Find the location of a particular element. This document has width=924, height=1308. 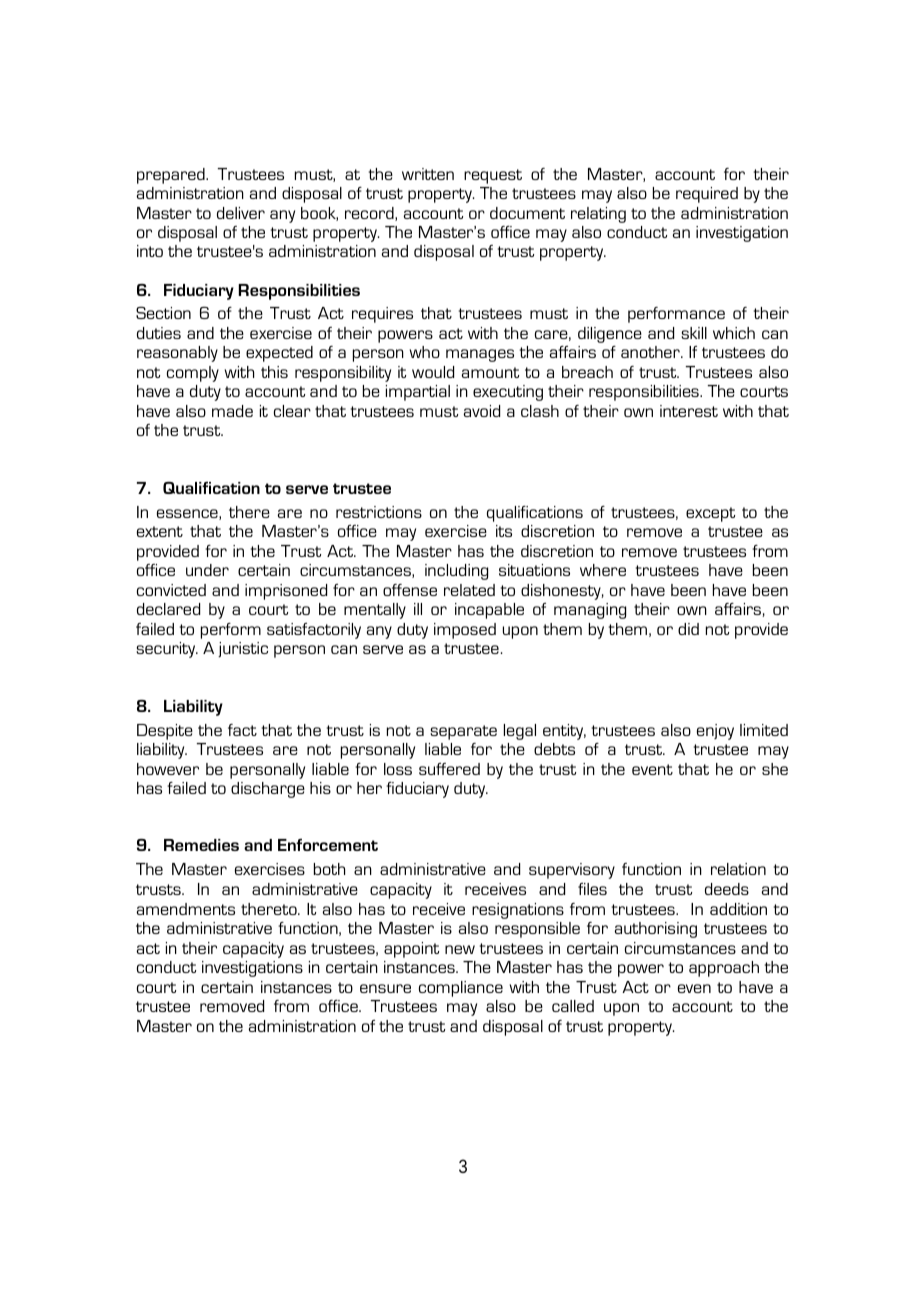

relation is located at coordinates (738, 869).
